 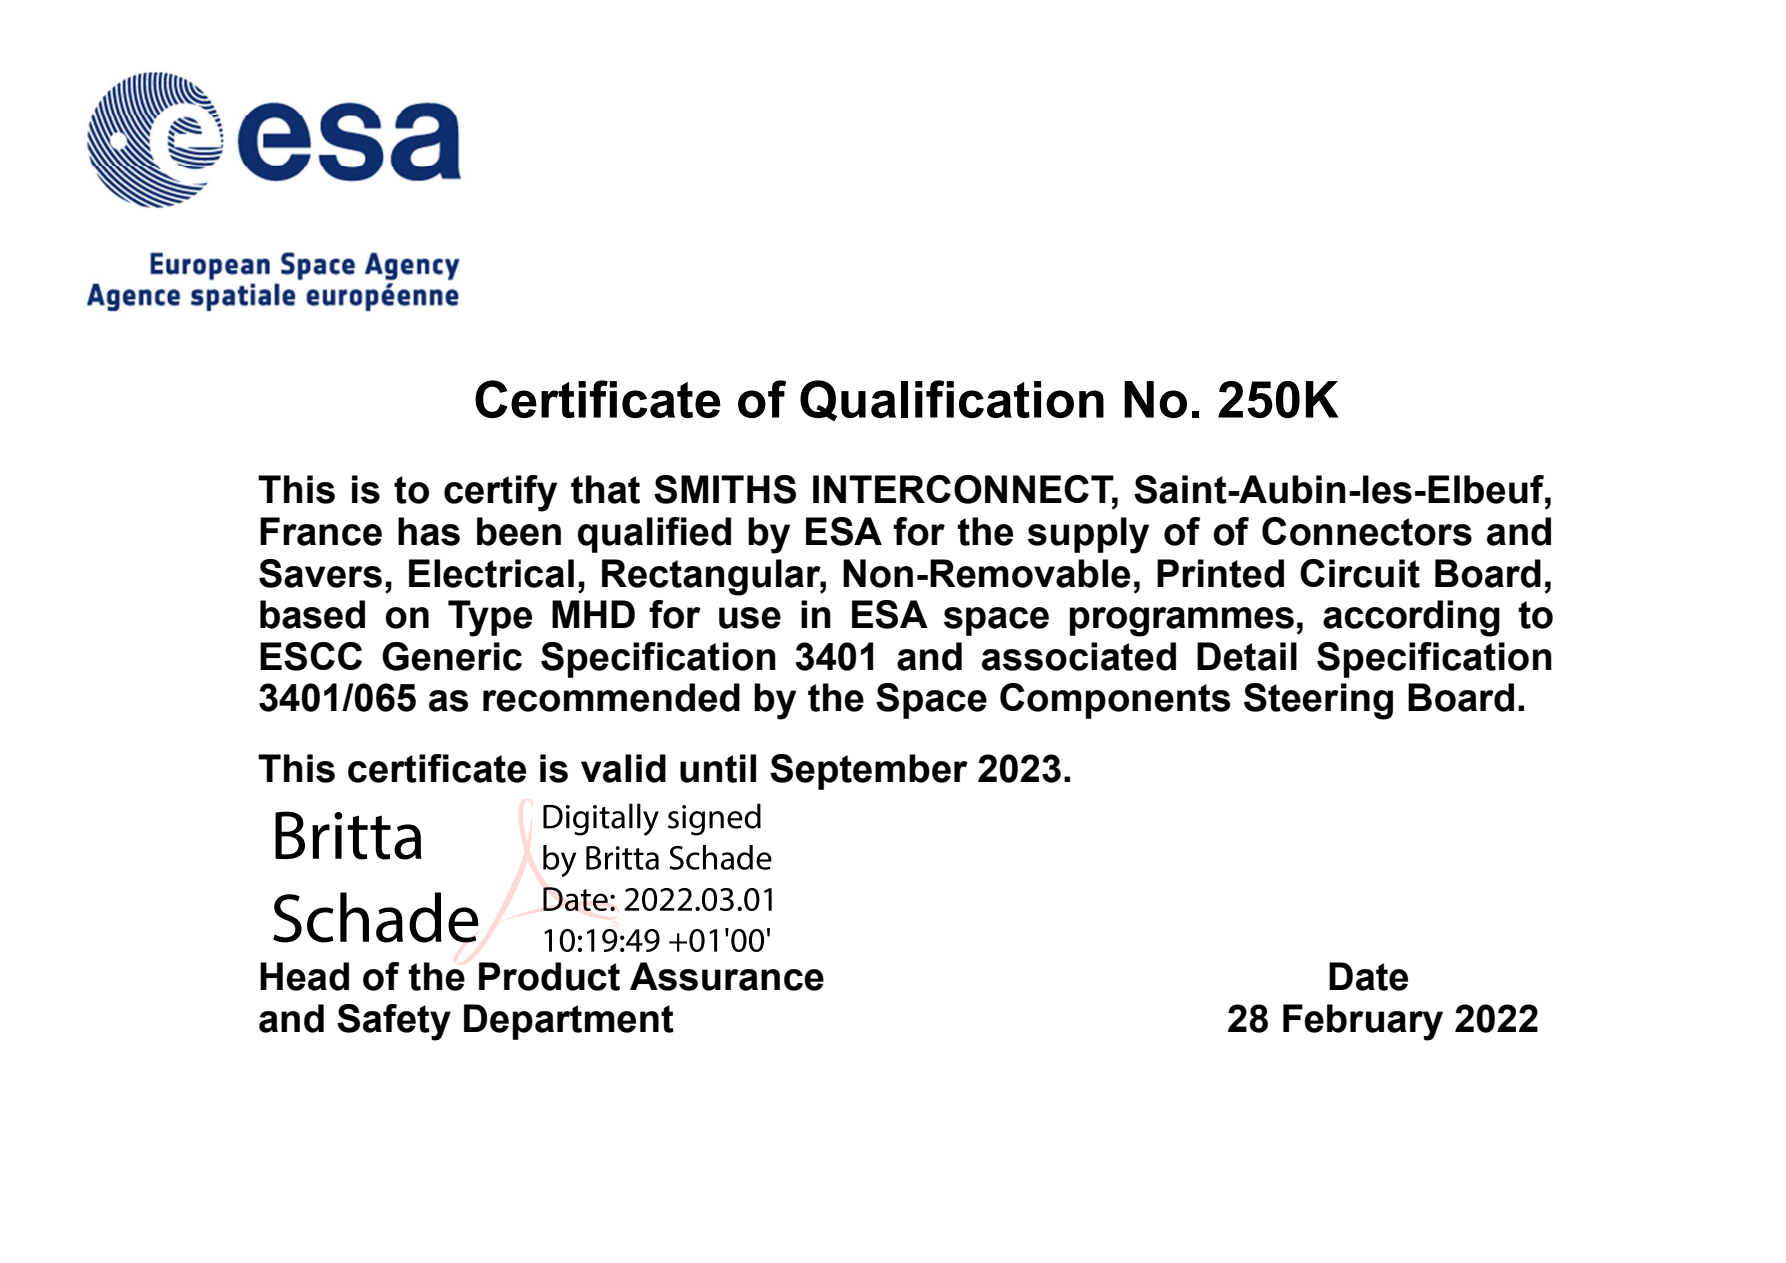 What do you see at coordinates (1367, 531) in the screenshot?
I see `Connectors` at bounding box center [1367, 531].
